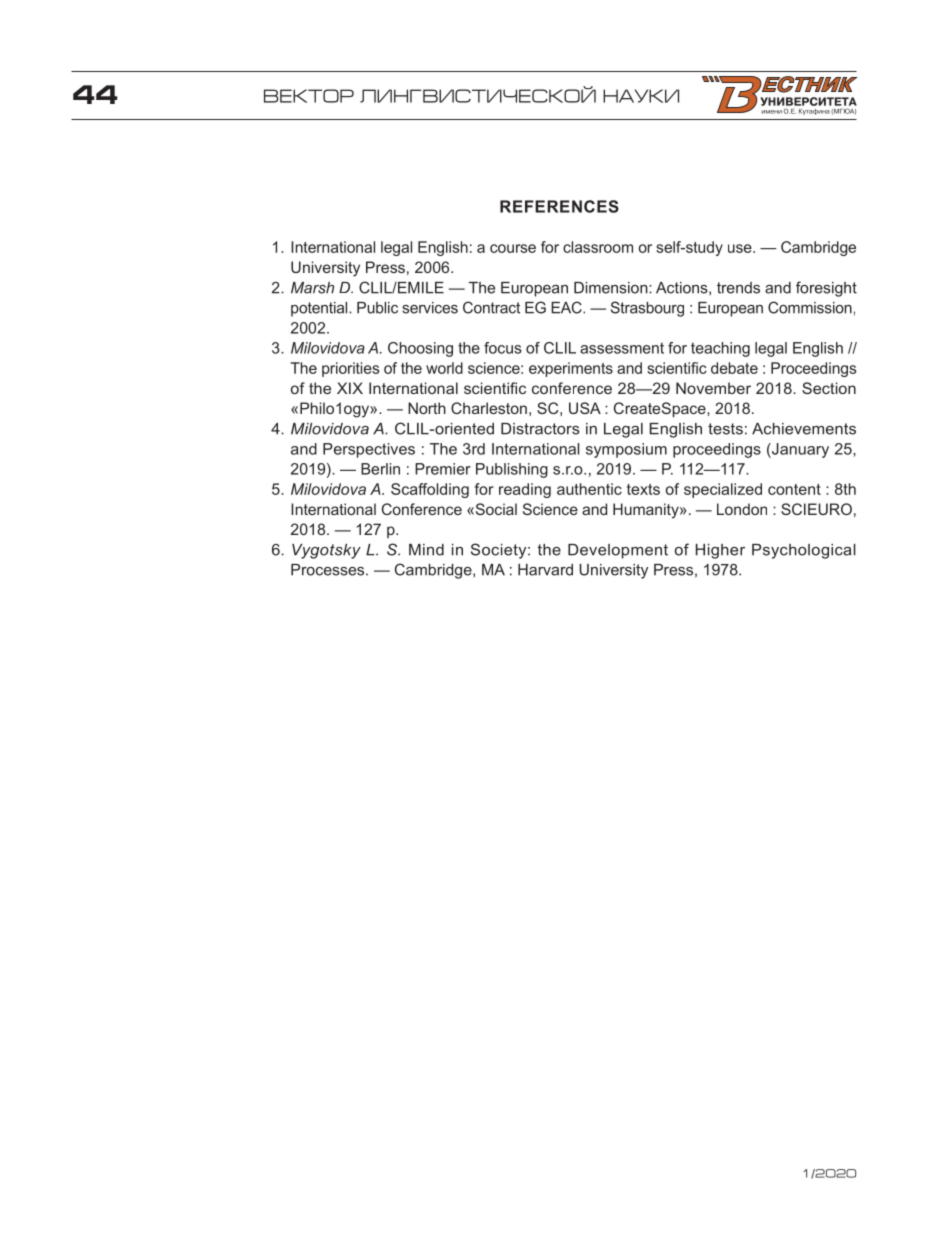 This page has width=952, height=1238. I want to click on Harvard, so click(545, 570).
